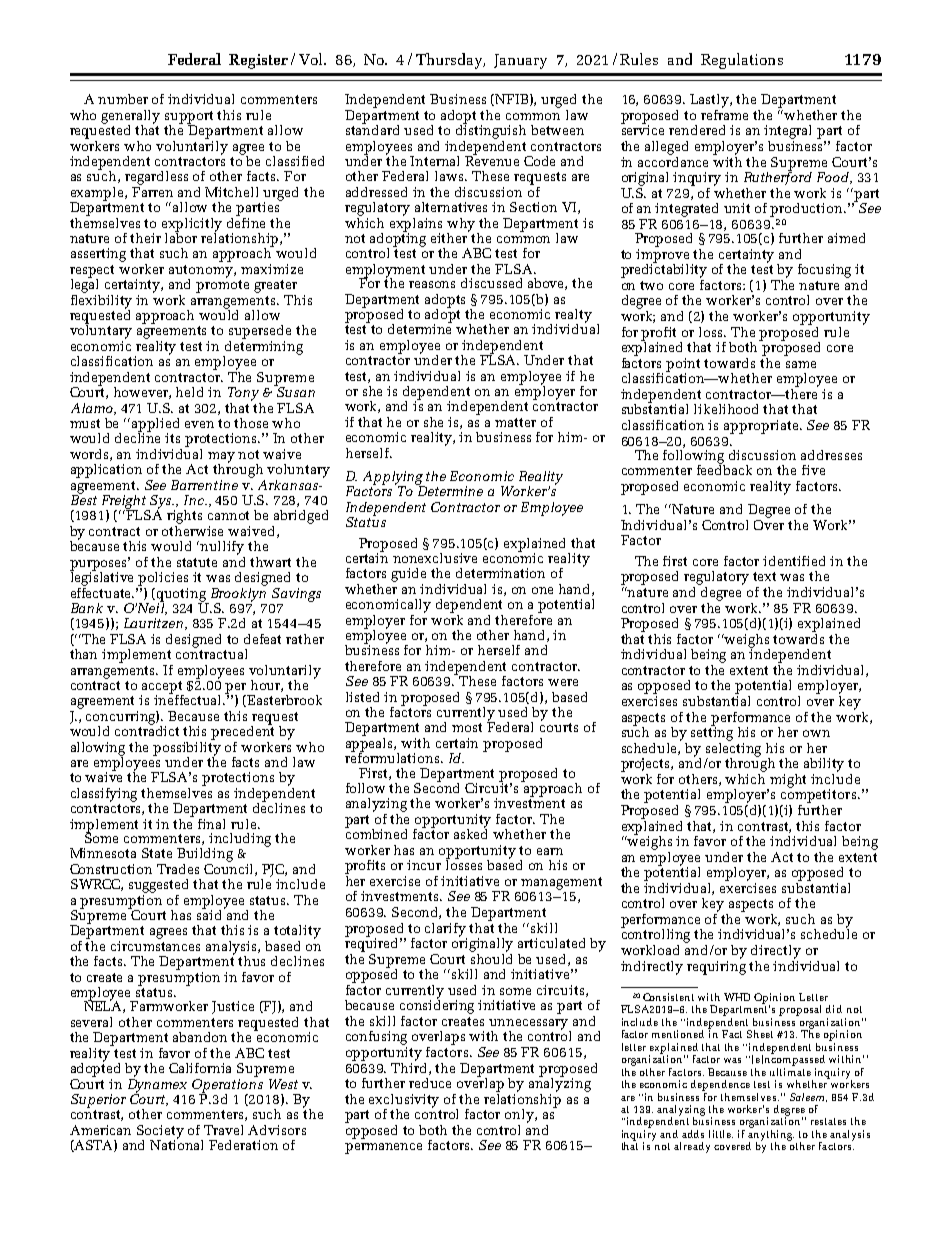 This page has height=1233, width=952. What do you see at coordinates (189, 392) in the page?
I see `held` at bounding box center [189, 392].
